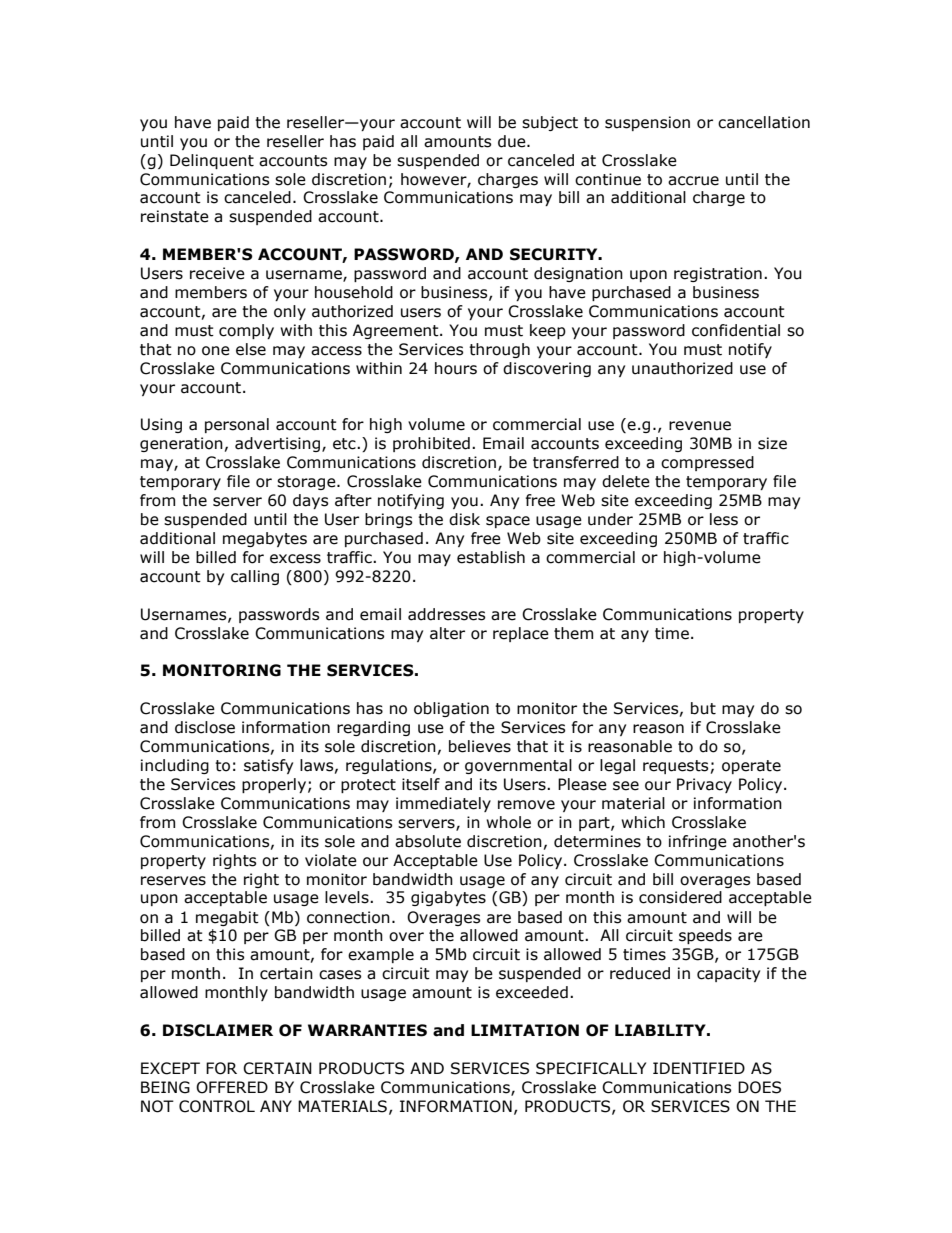 This page has height=1233, width=952. I want to click on compressed, so click(707, 463).
